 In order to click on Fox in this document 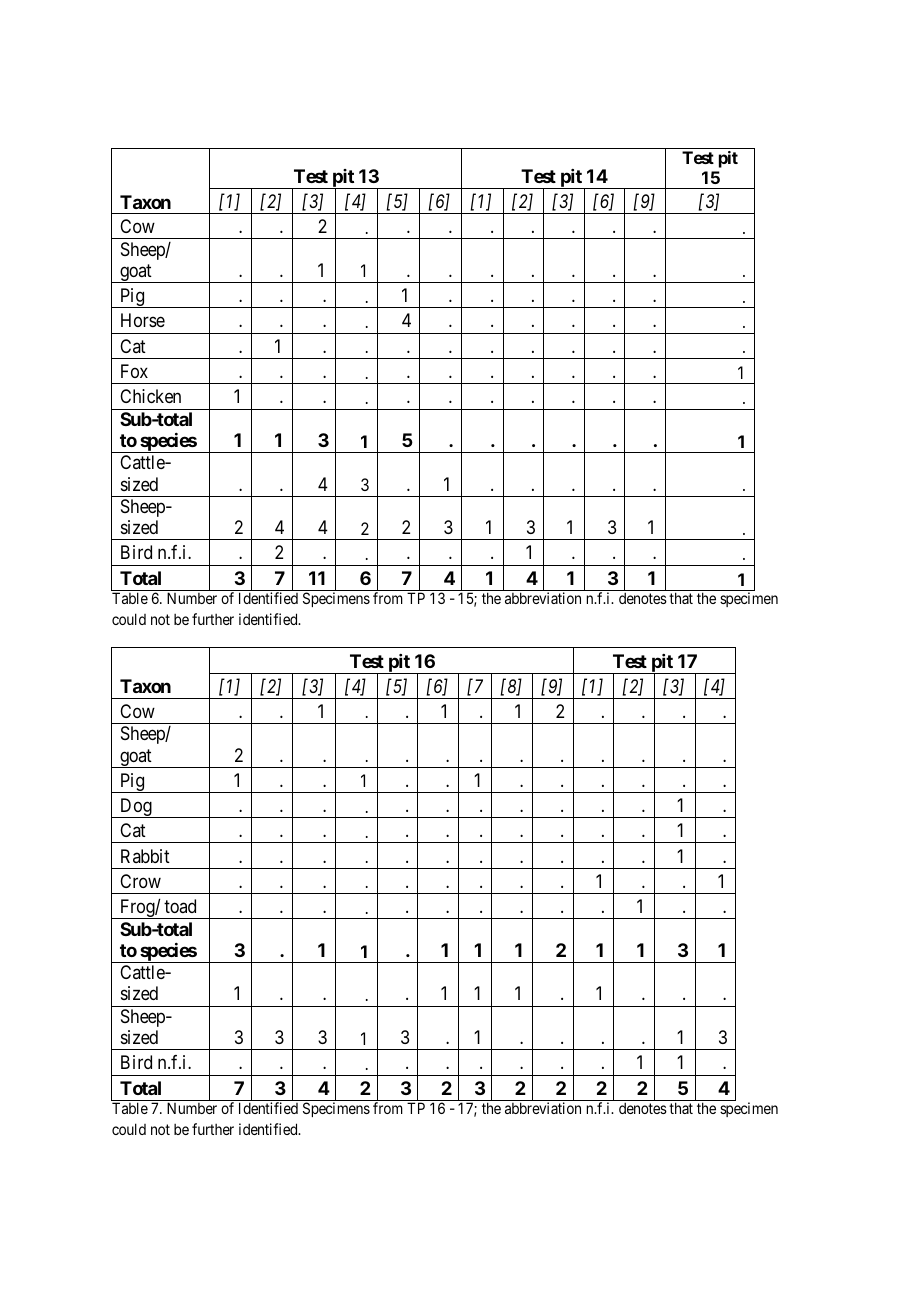, I will do `click(134, 371)`.
